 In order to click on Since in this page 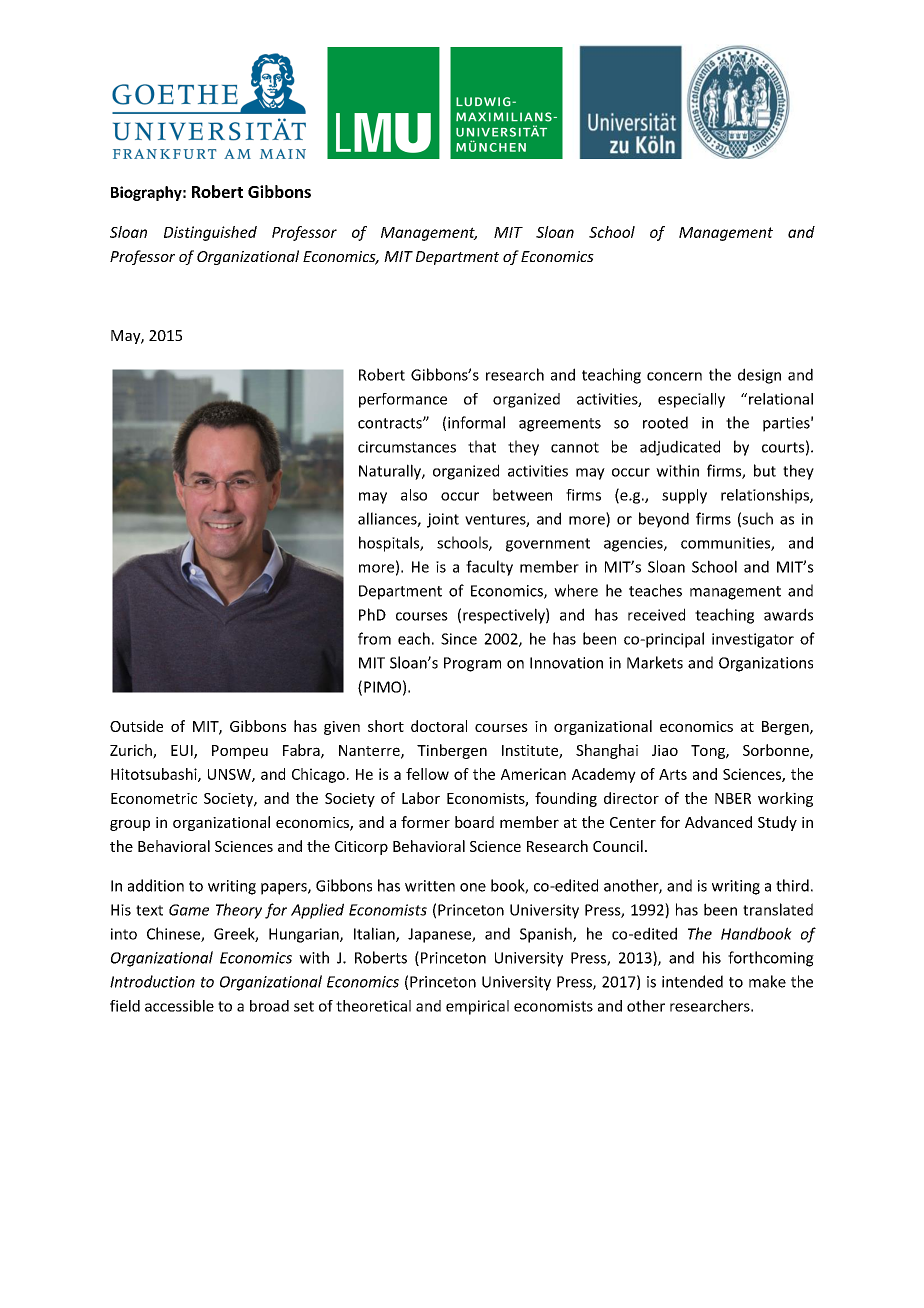, I will do `click(459, 639)`.
